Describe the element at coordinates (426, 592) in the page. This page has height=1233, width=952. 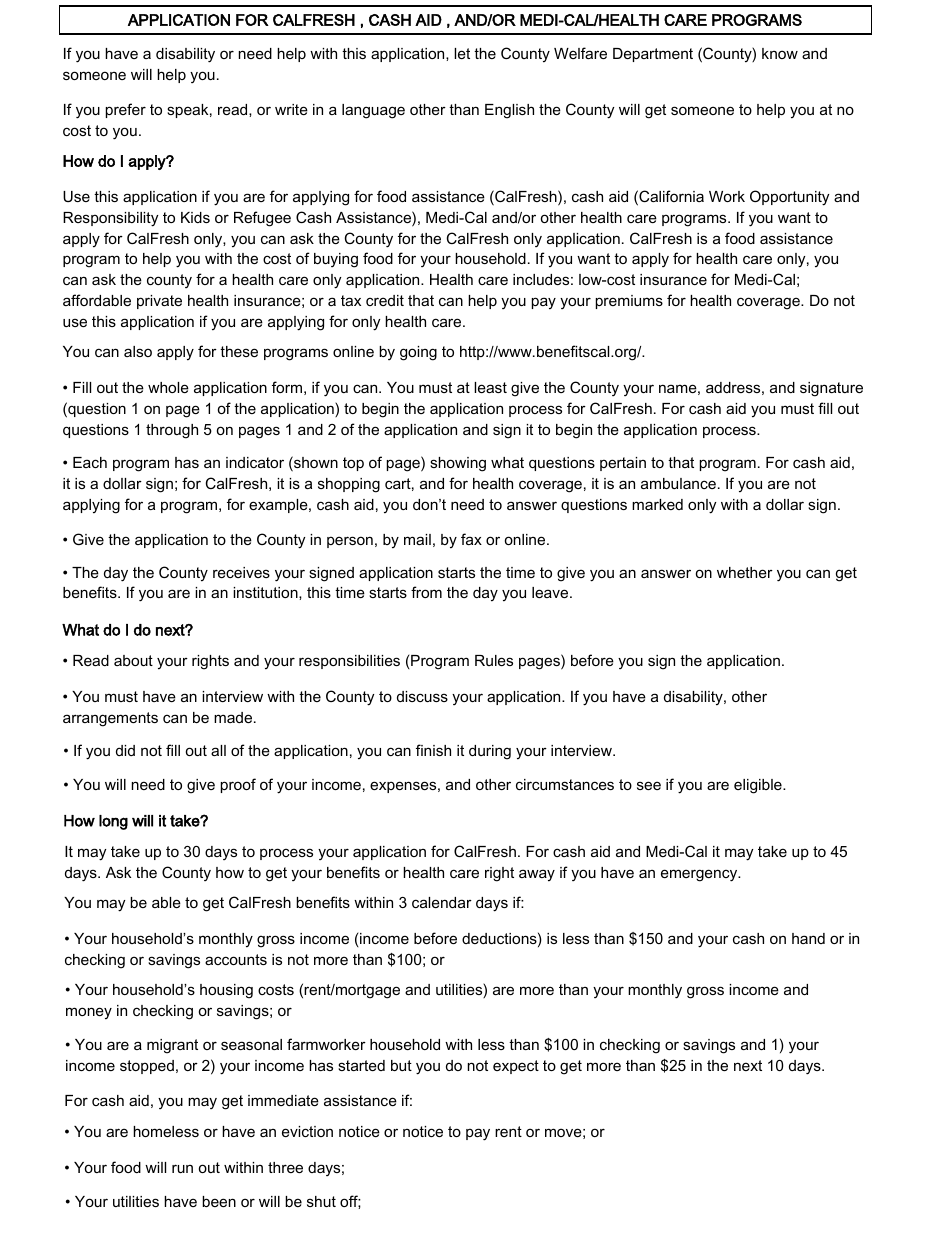
I see `from` at that location.
